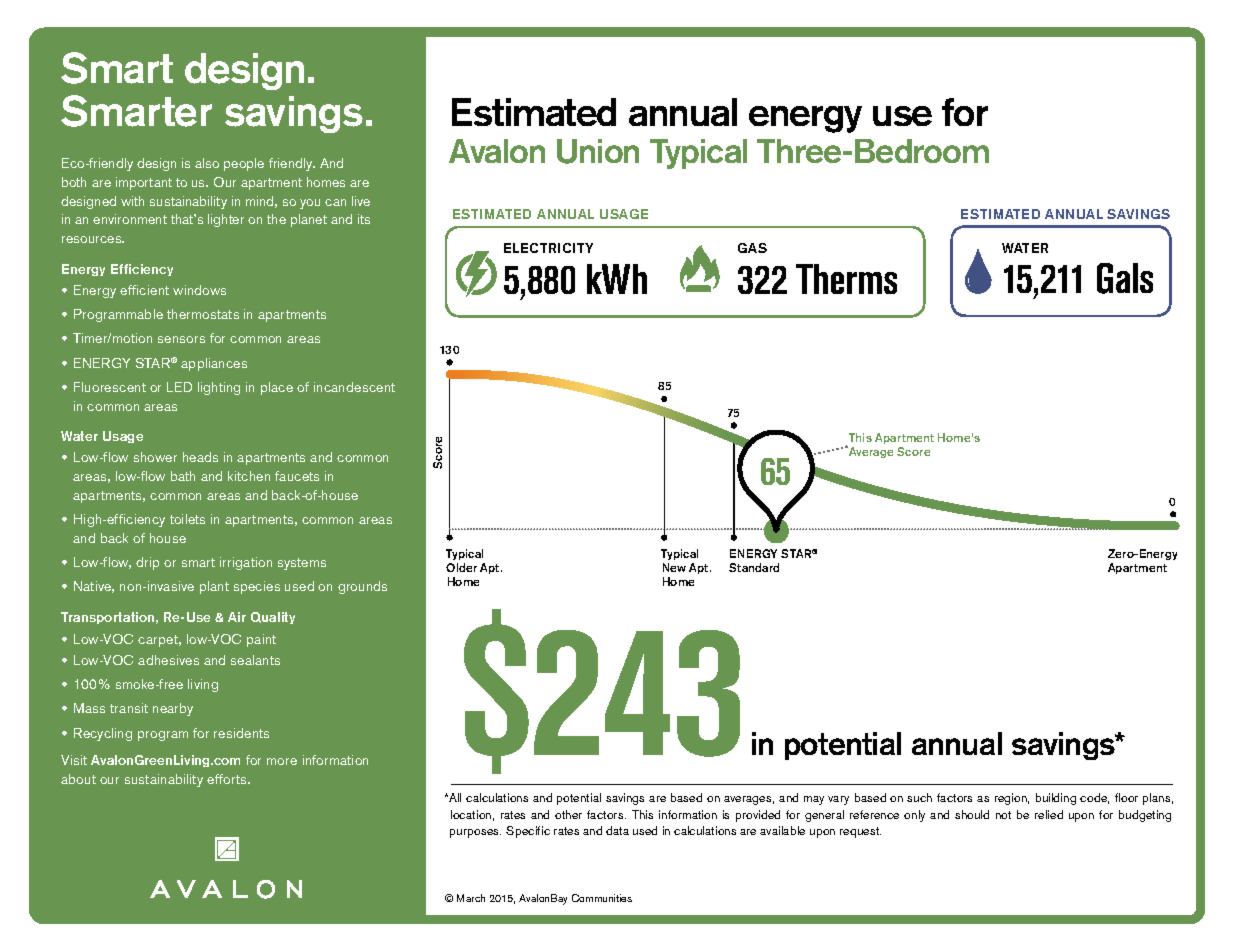 This image has width=1233, height=952. What do you see at coordinates (598, 151) in the image?
I see `Union` at bounding box center [598, 151].
